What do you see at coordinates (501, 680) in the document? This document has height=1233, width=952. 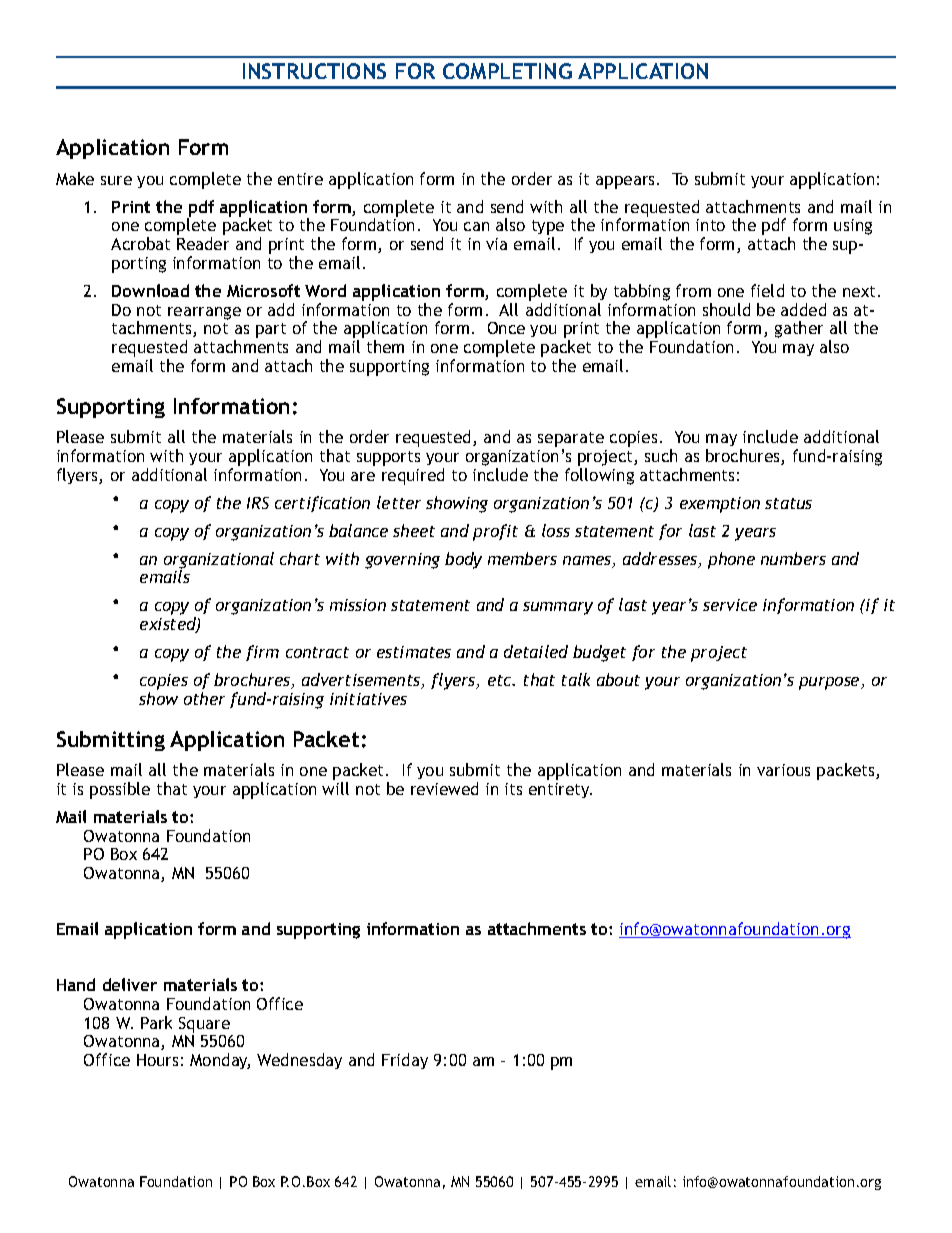 I see `etc` at bounding box center [501, 680].
